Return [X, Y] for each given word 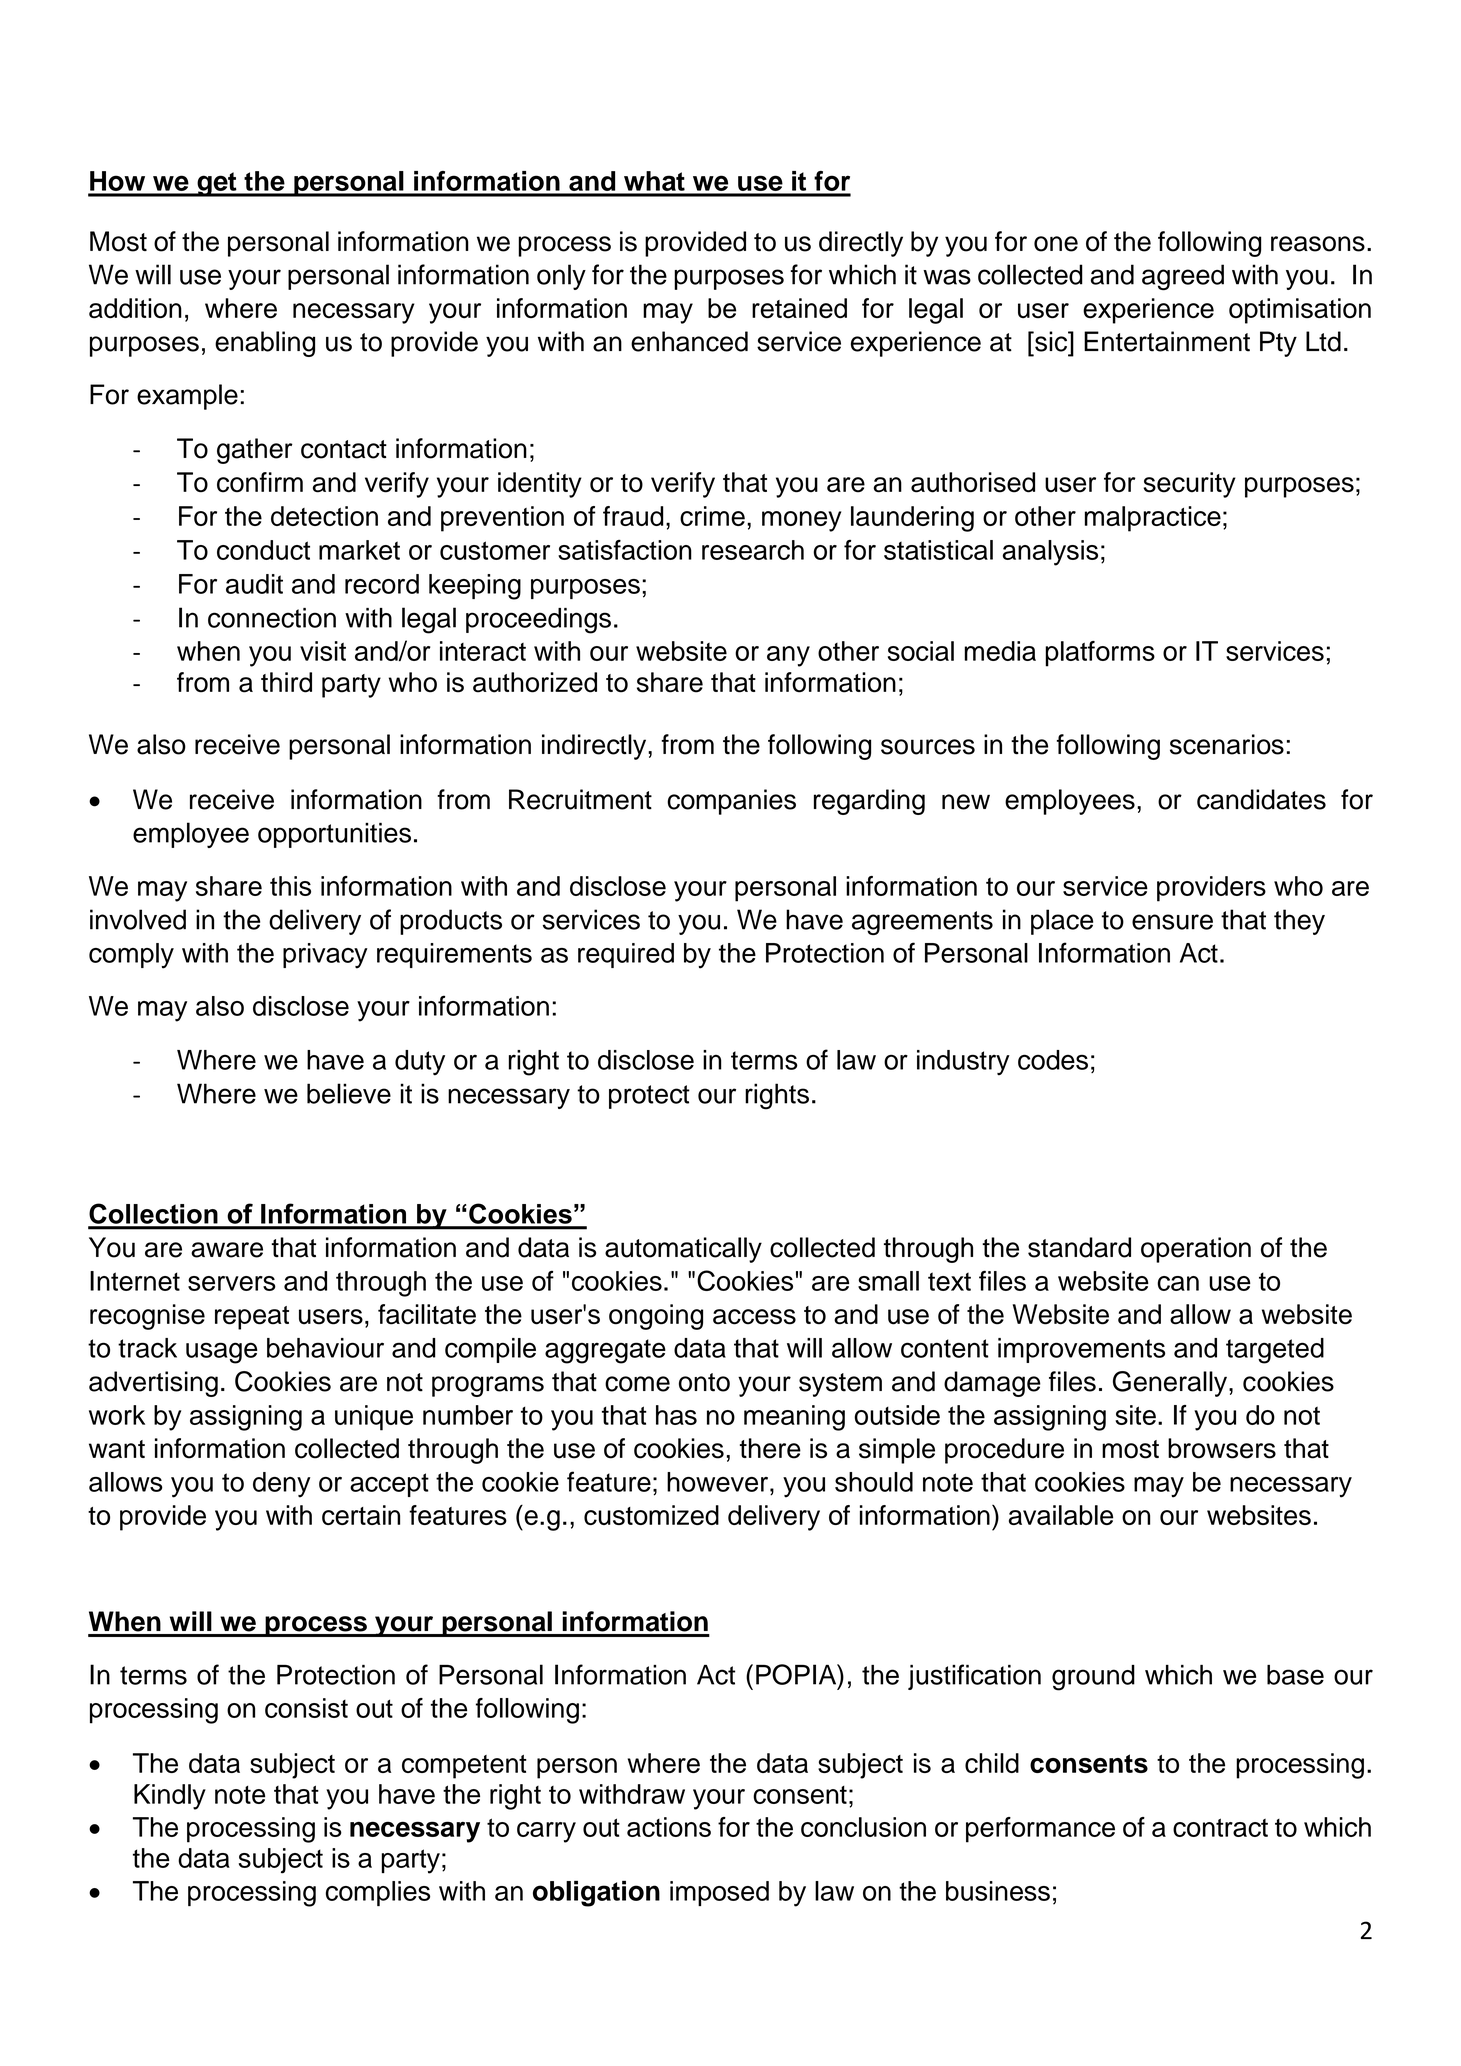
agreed [1183, 277]
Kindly [170, 1797]
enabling [265, 344]
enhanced [689, 341]
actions [669, 1827]
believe [349, 1093]
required [626, 955]
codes [1053, 1060]
